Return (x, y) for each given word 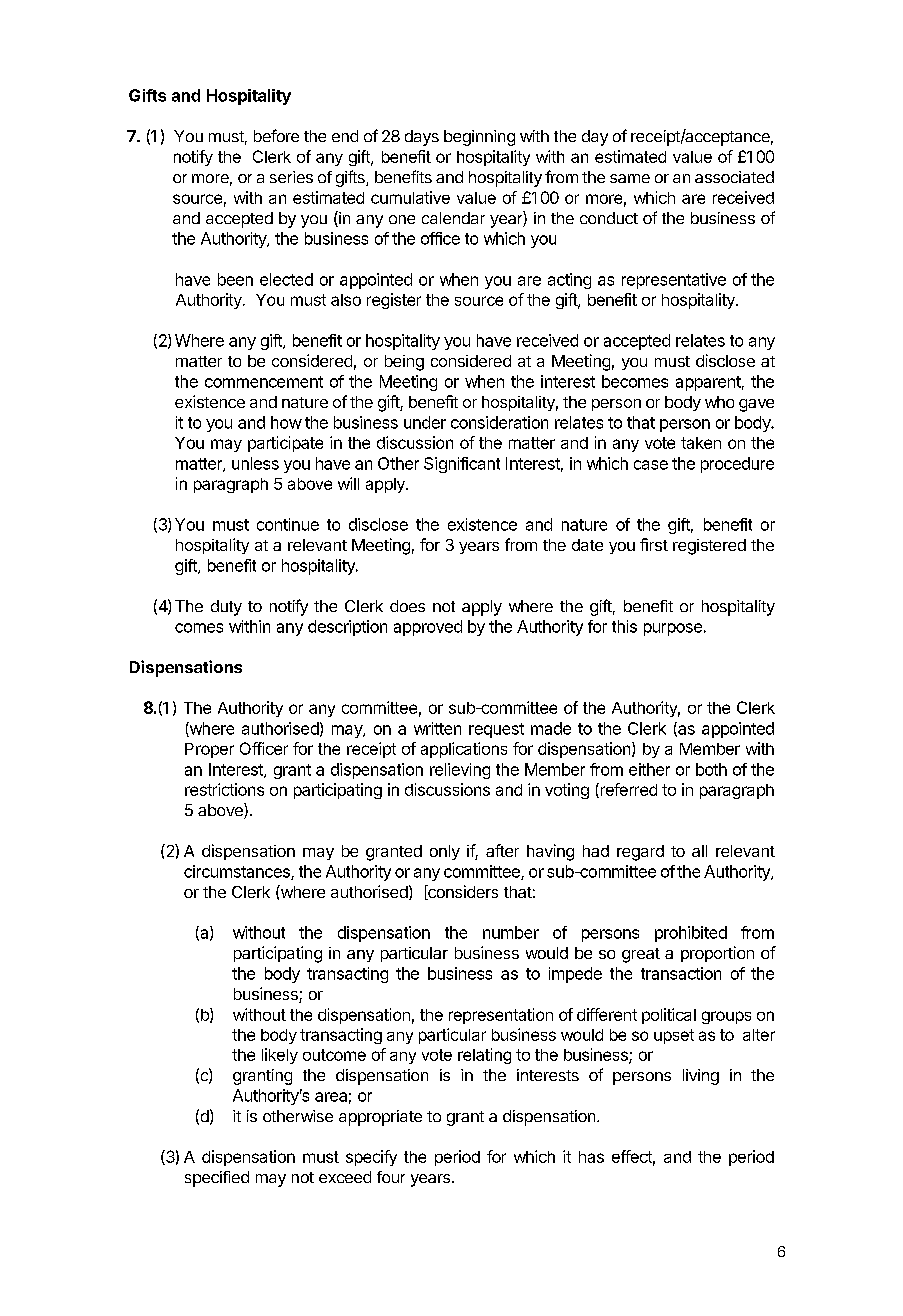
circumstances (238, 872)
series (291, 177)
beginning (479, 138)
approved (428, 628)
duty (226, 608)
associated (734, 177)
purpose (673, 629)
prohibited (691, 934)
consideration (499, 422)
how (286, 422)
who (719, 402)
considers (462, 892)
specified (217, 1179)
